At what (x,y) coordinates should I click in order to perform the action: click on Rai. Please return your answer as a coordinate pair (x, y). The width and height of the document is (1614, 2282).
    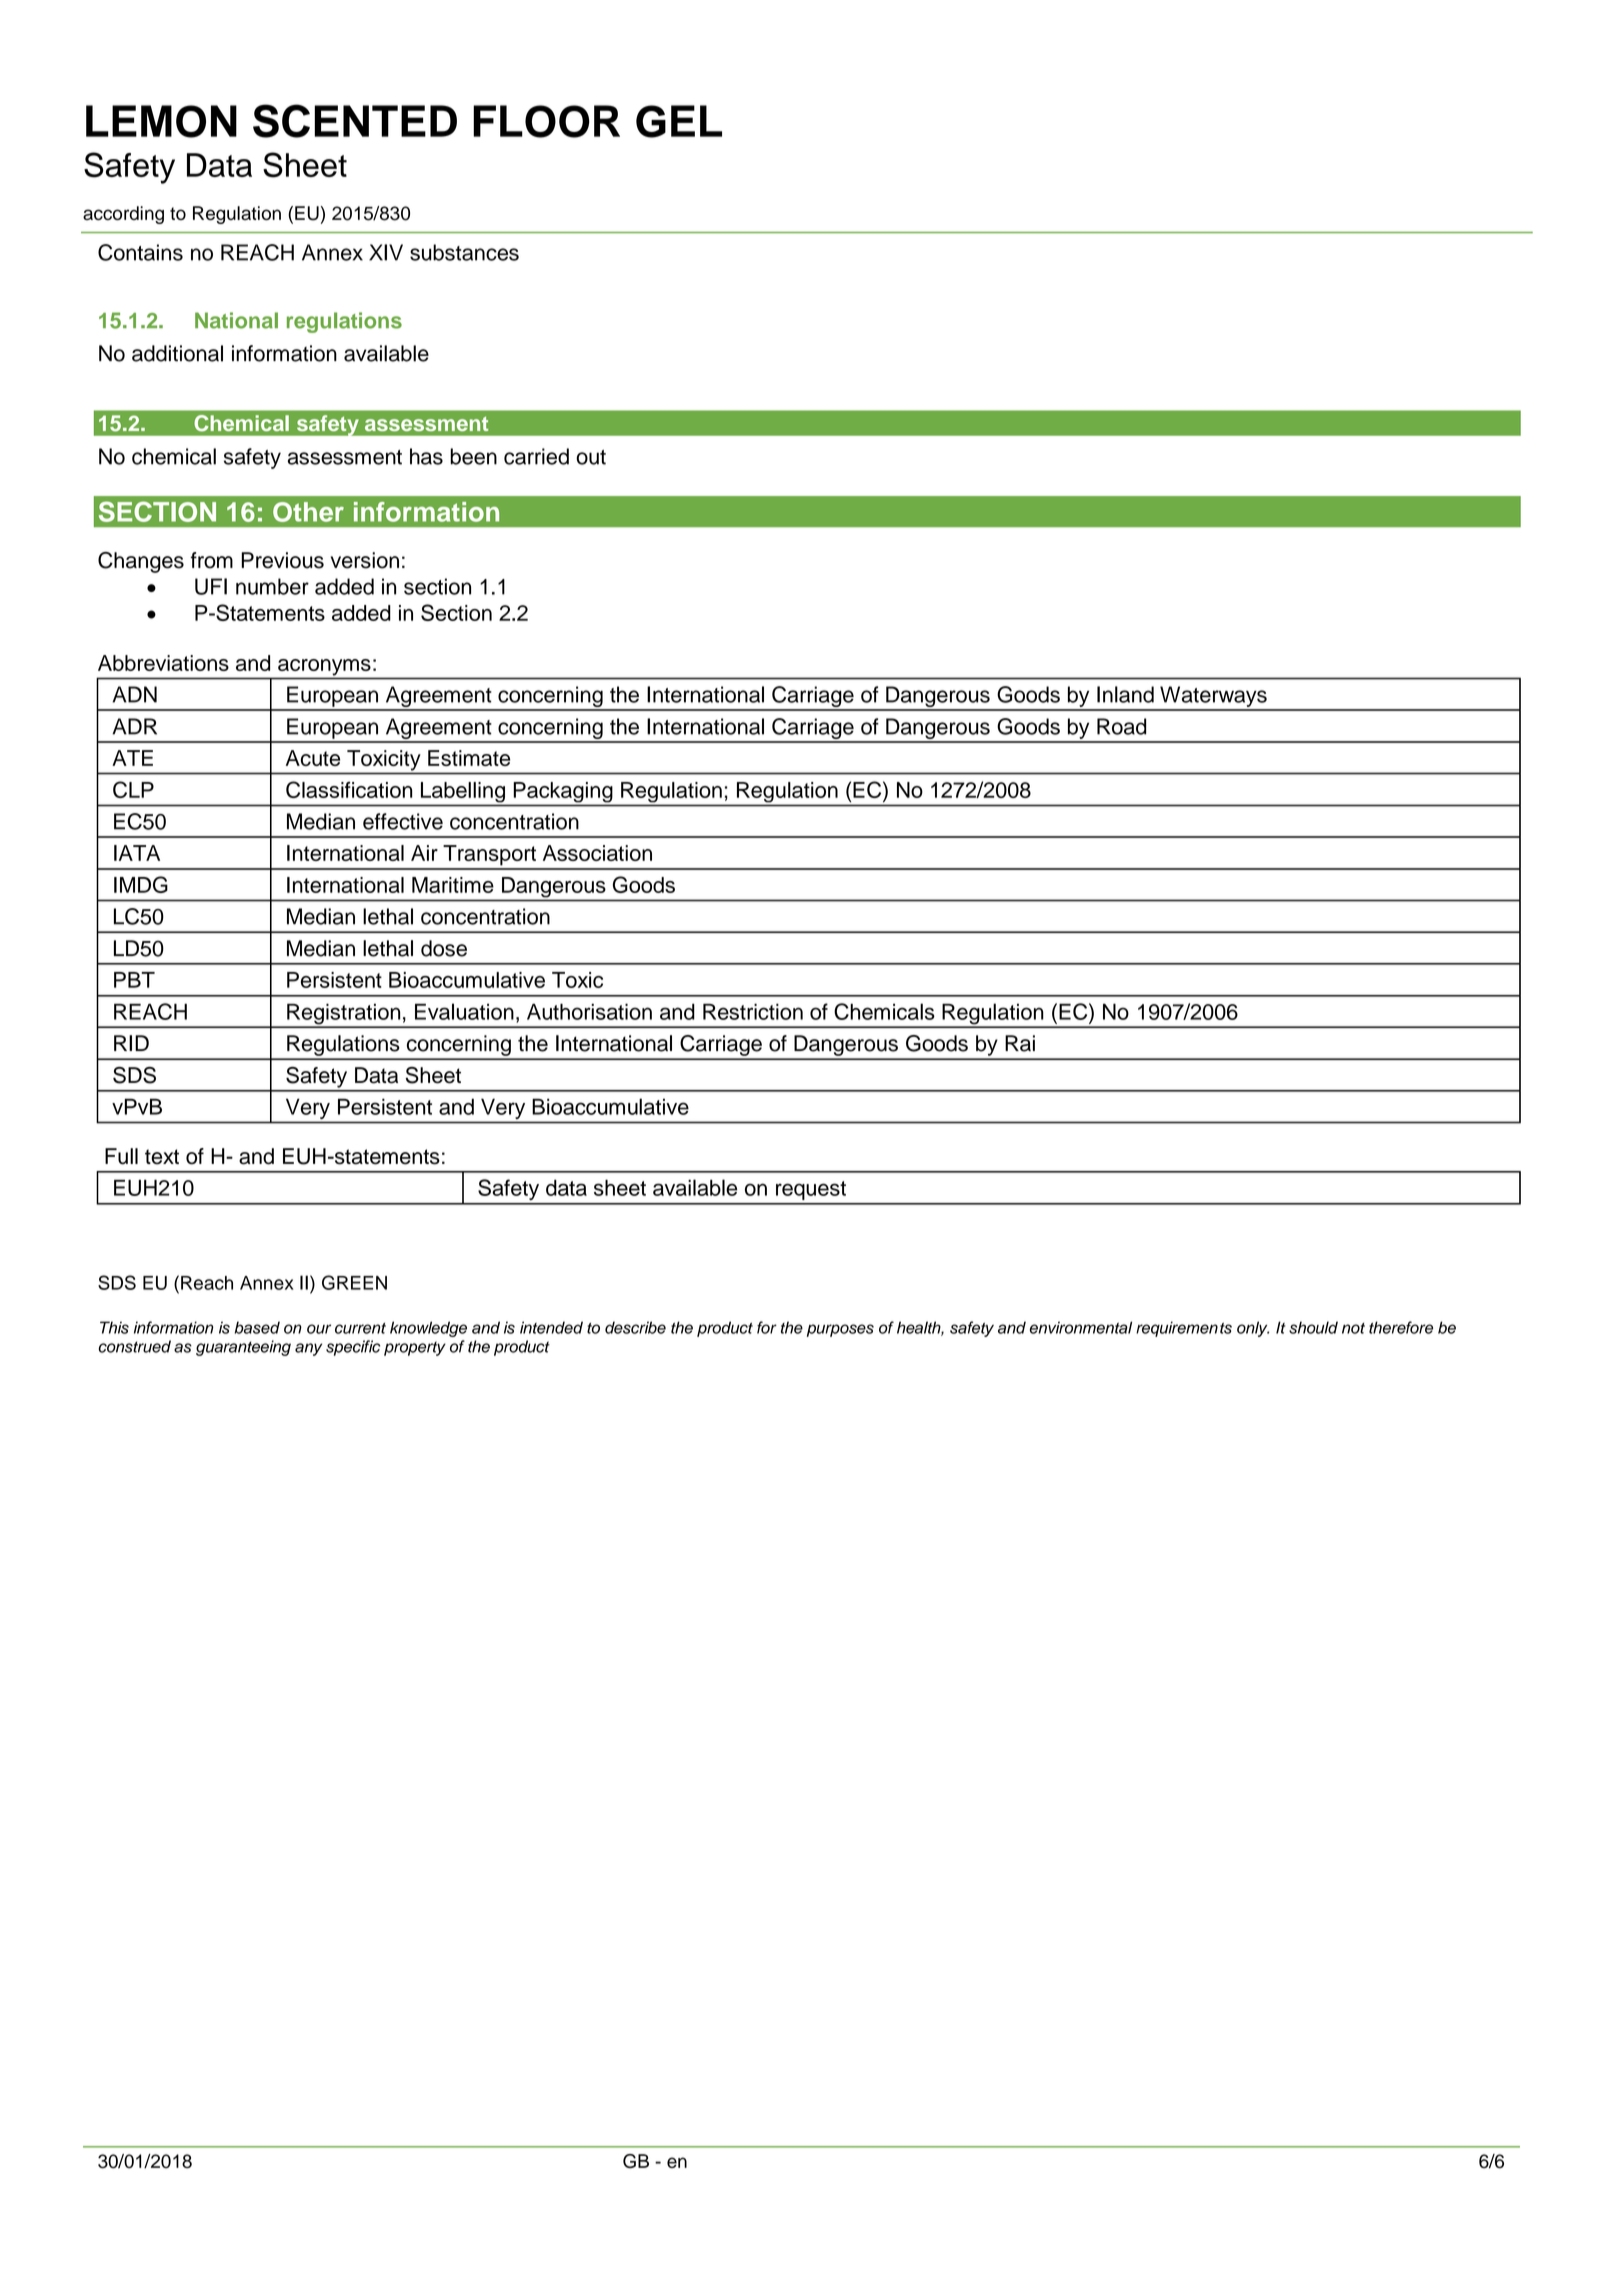
    Looking at the image, I should click on (1020, 1043).
